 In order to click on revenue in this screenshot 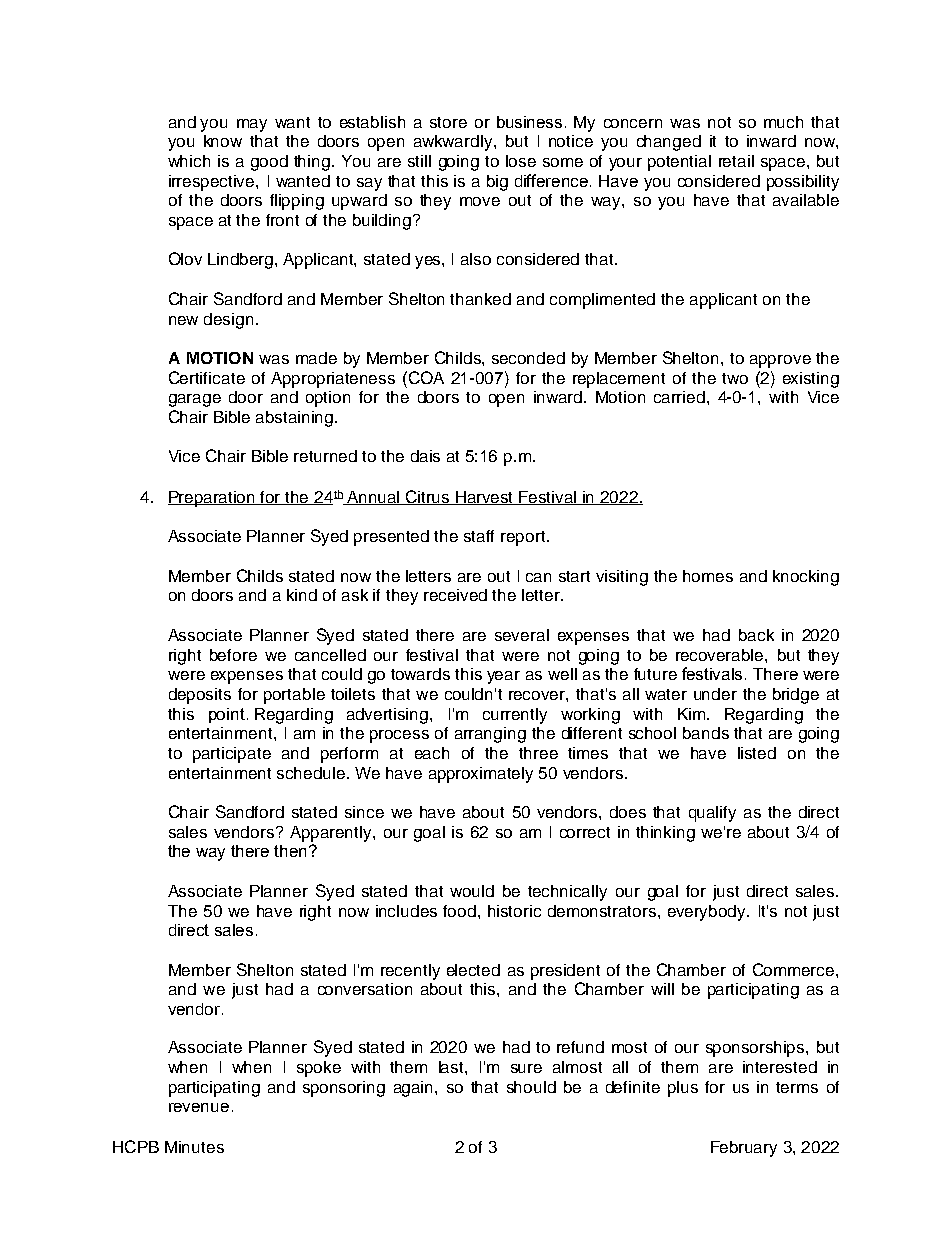, I will do `click(199, 1107)`.
